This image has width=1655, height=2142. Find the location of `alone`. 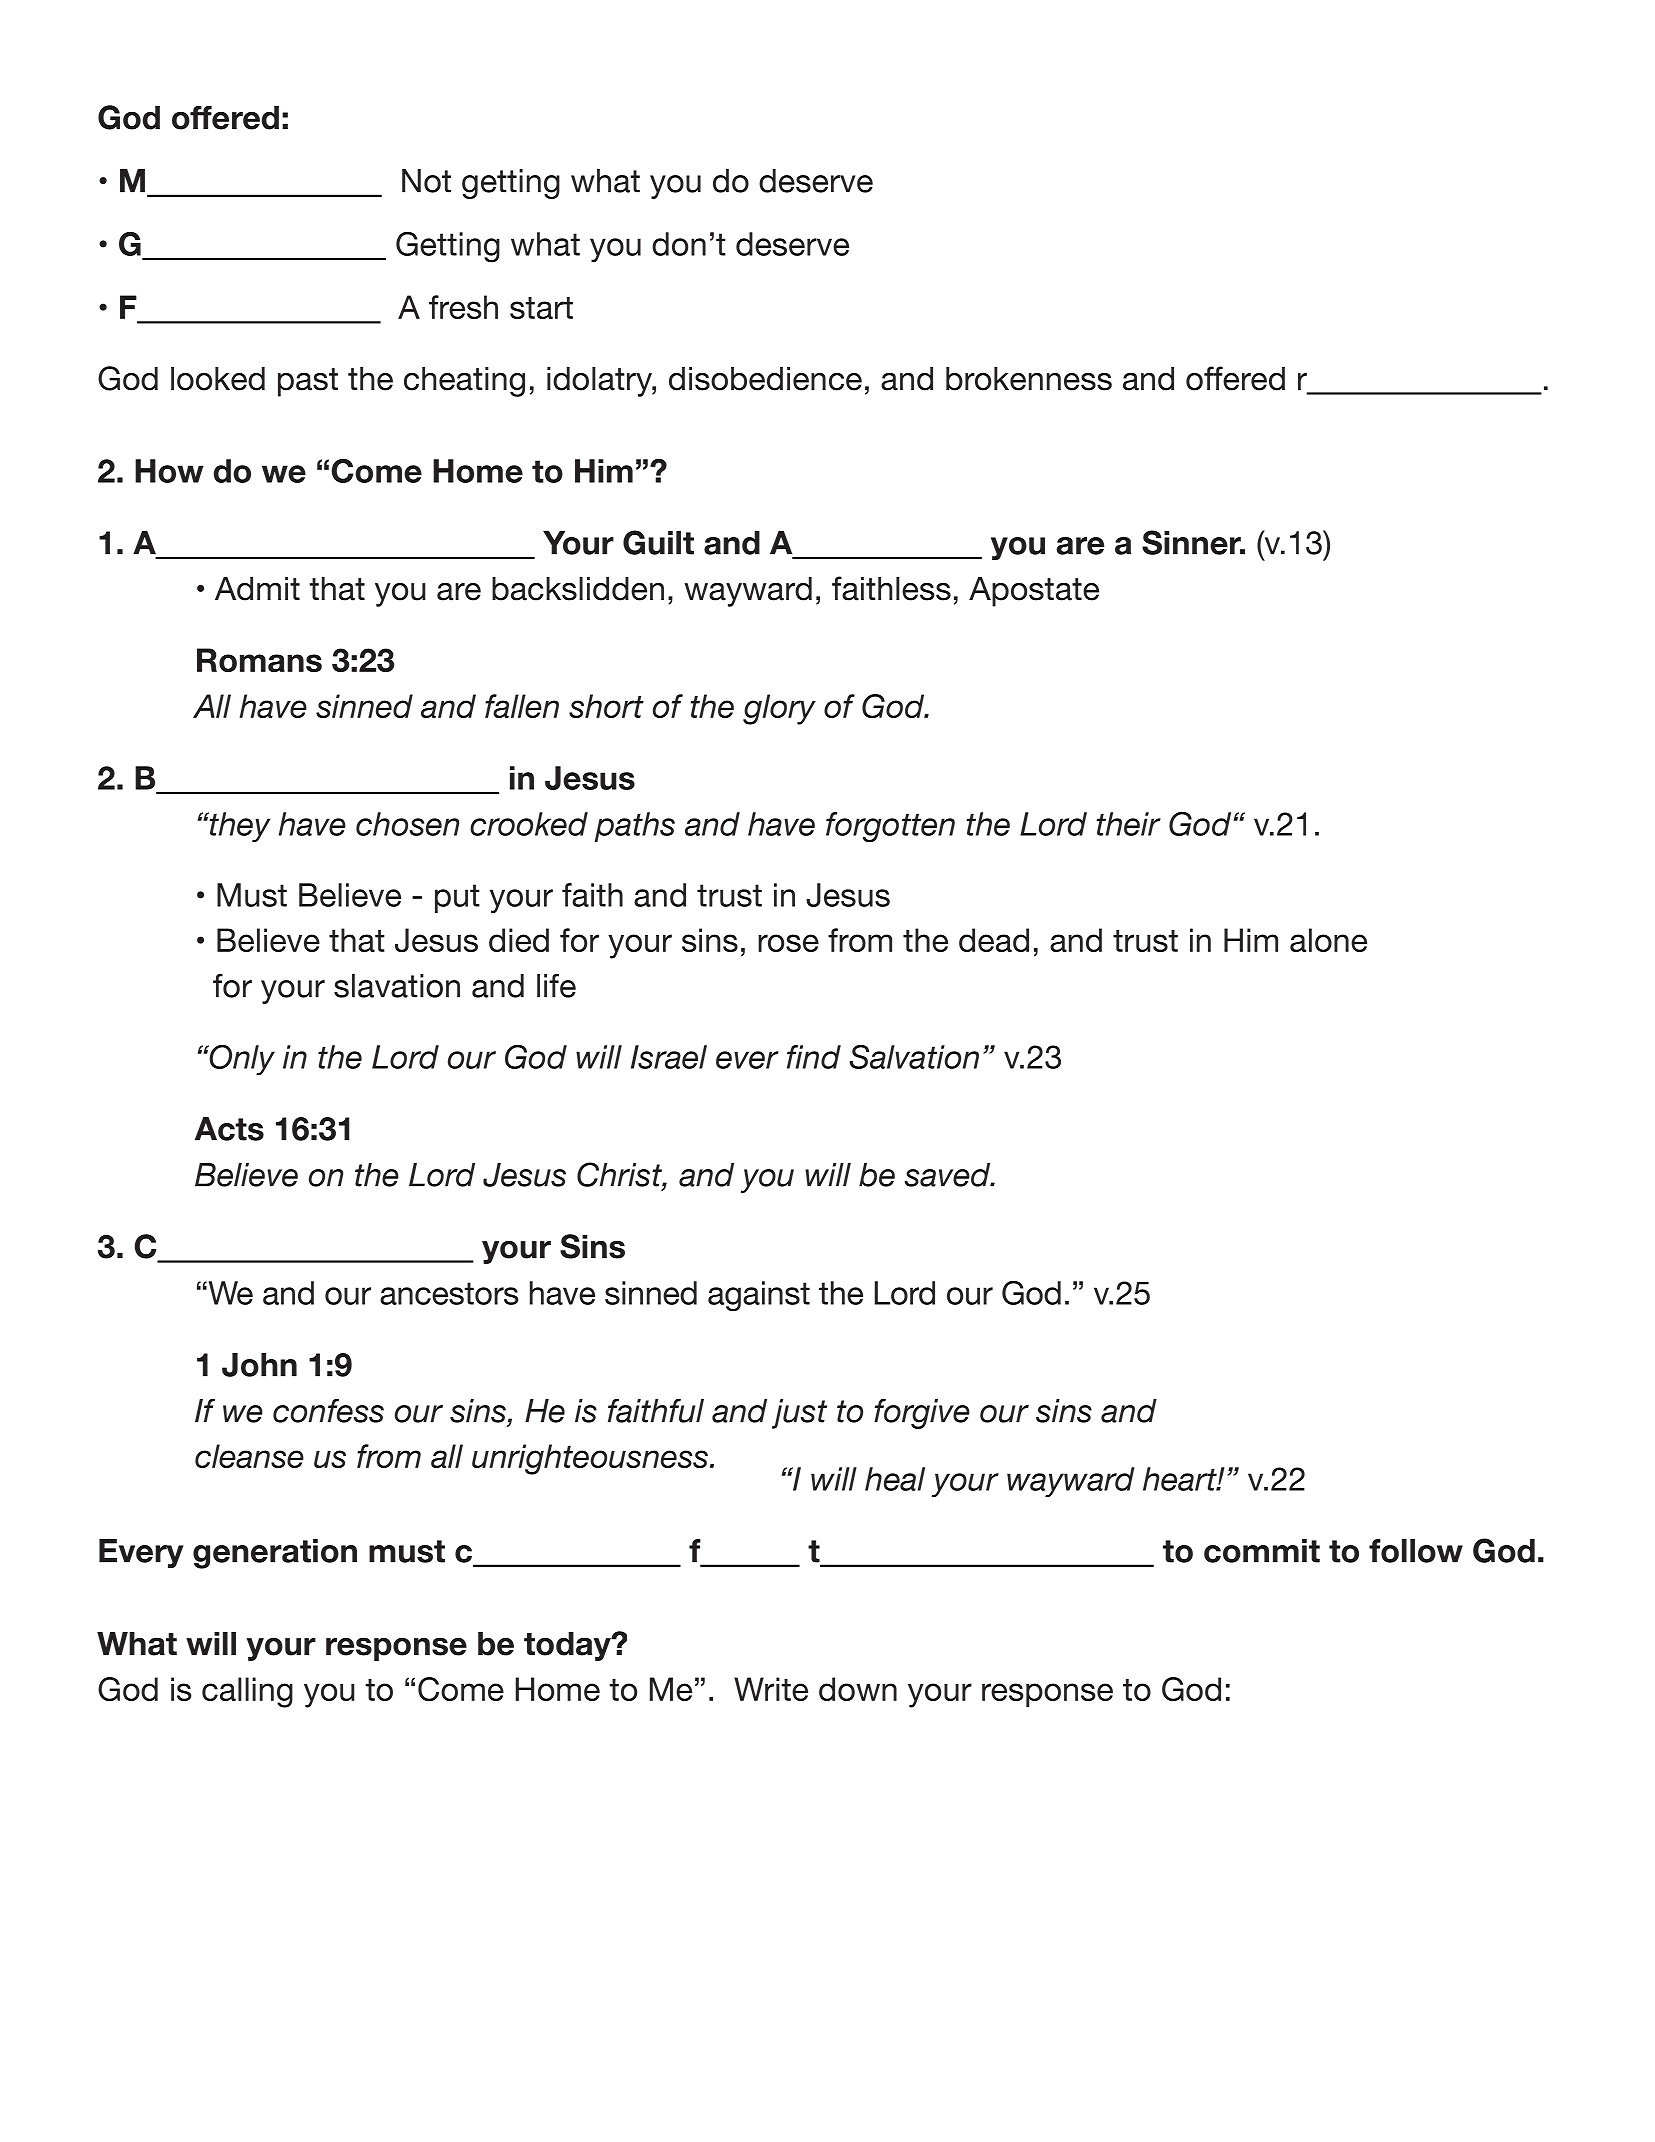

alone is located at coordinates (1328, 940).
